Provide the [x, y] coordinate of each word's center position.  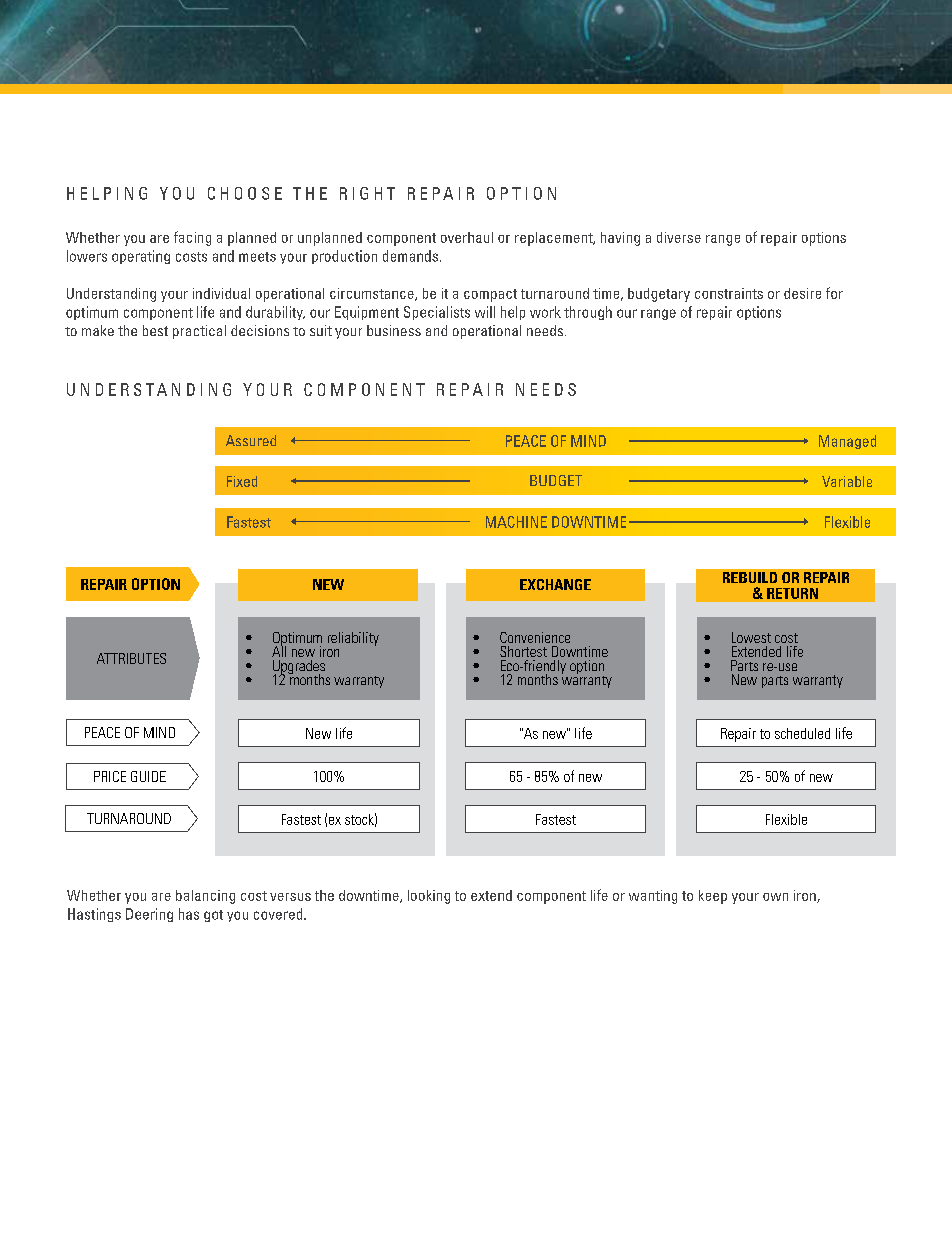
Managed [847, 442]
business [394, 330]
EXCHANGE [555, 584]
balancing [205, 897]
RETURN [792, 593]
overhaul [467, 237]
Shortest [523, 651]
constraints [729, 293]
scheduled [802, 733]
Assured [251, 440]
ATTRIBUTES [131, 658]
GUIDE [148, 776]
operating [141, 257]
